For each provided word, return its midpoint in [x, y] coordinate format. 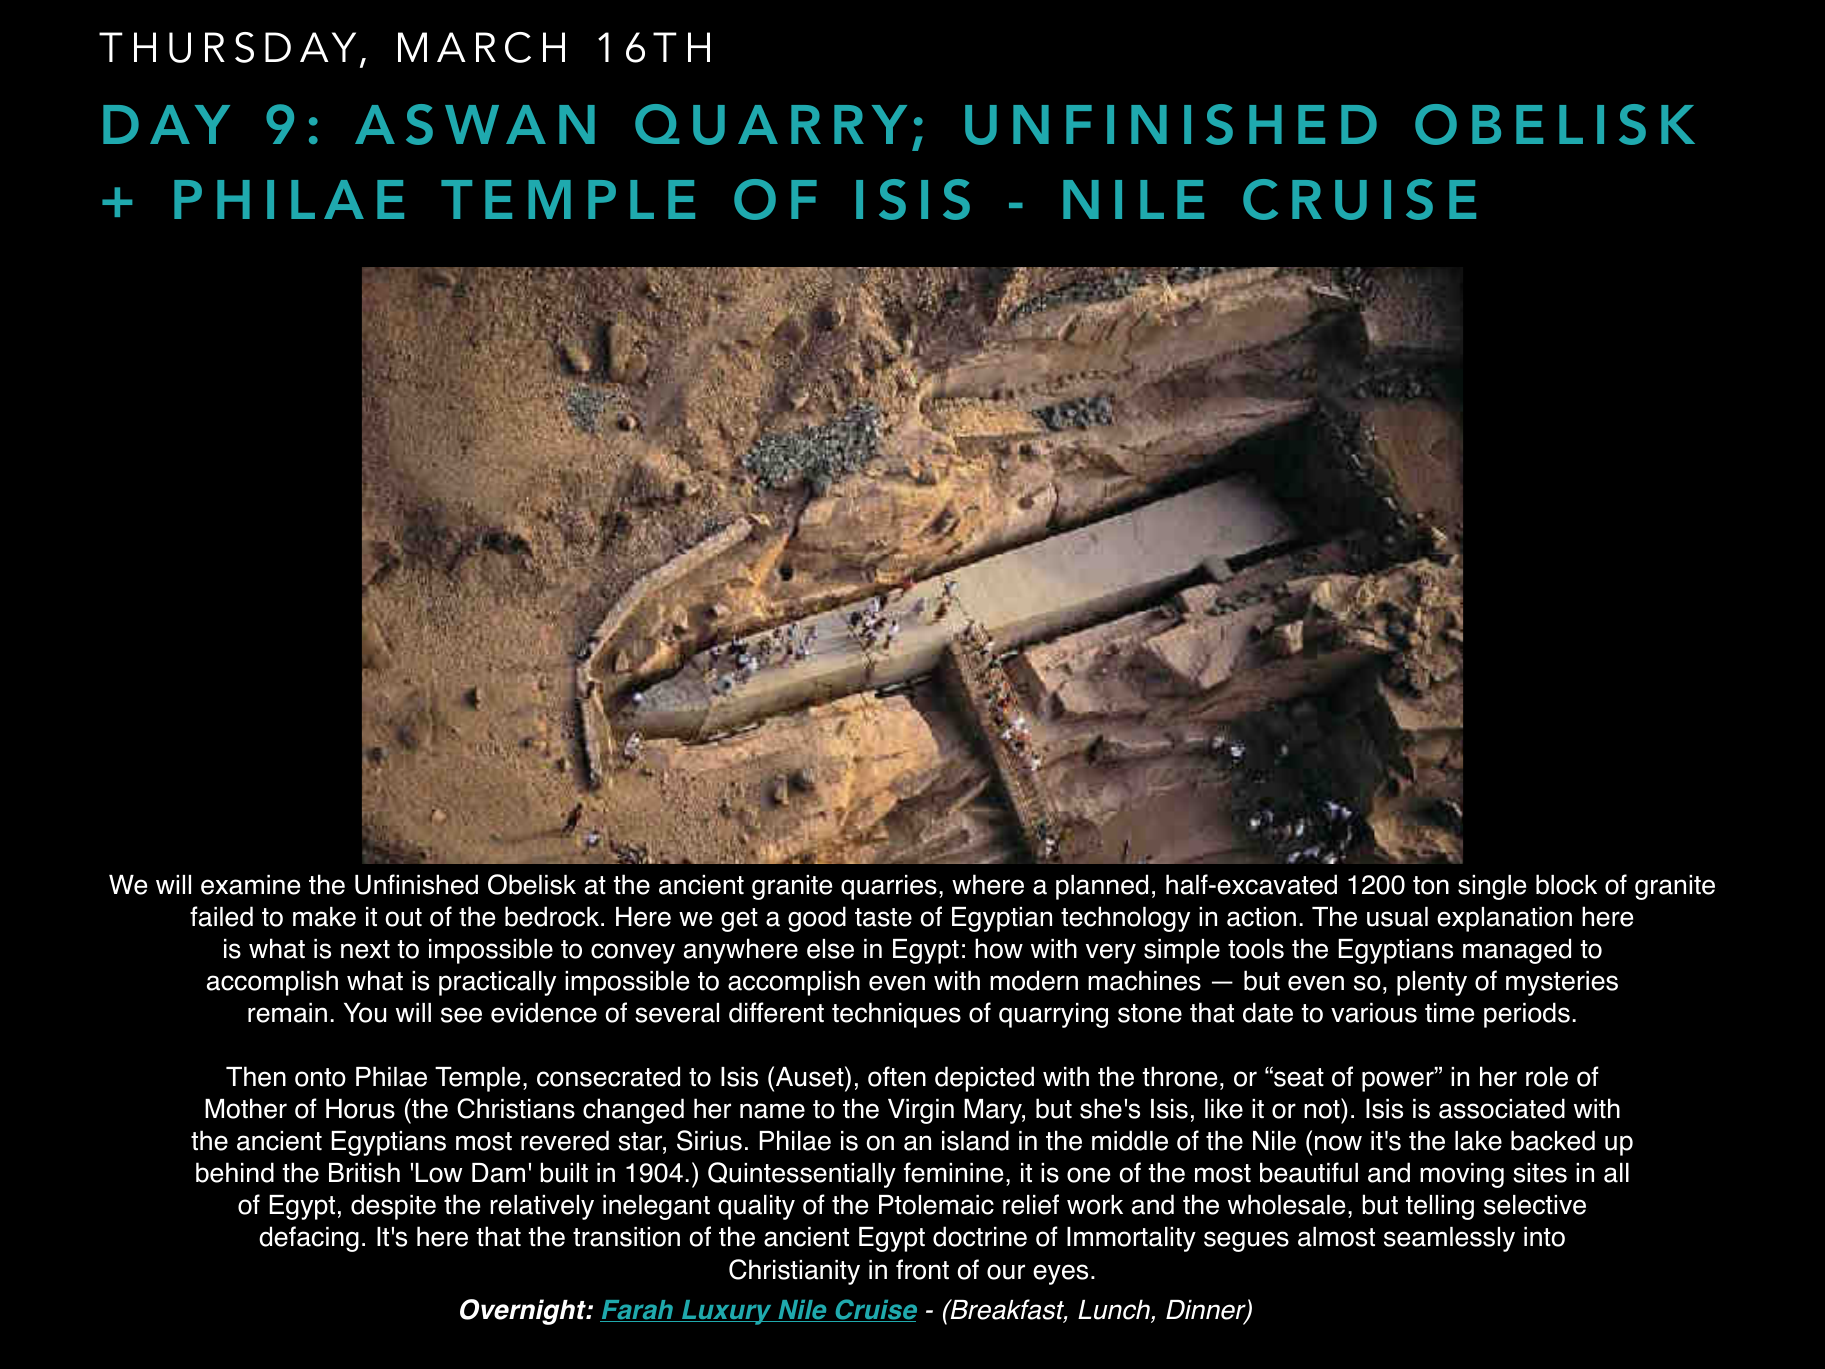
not [1323, 1108]
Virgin [921, 1111]
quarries [889, 887]
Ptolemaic [936, 1205]
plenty [1432, 983]
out [403, 917]
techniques [896, 1015]
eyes [1060, 1274]
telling [1440, 1207]
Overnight [524, 1312]
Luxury [727, 1312]
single [1492, 887]
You [365, 1013]
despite [393, 1207]
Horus [360, 1109]
